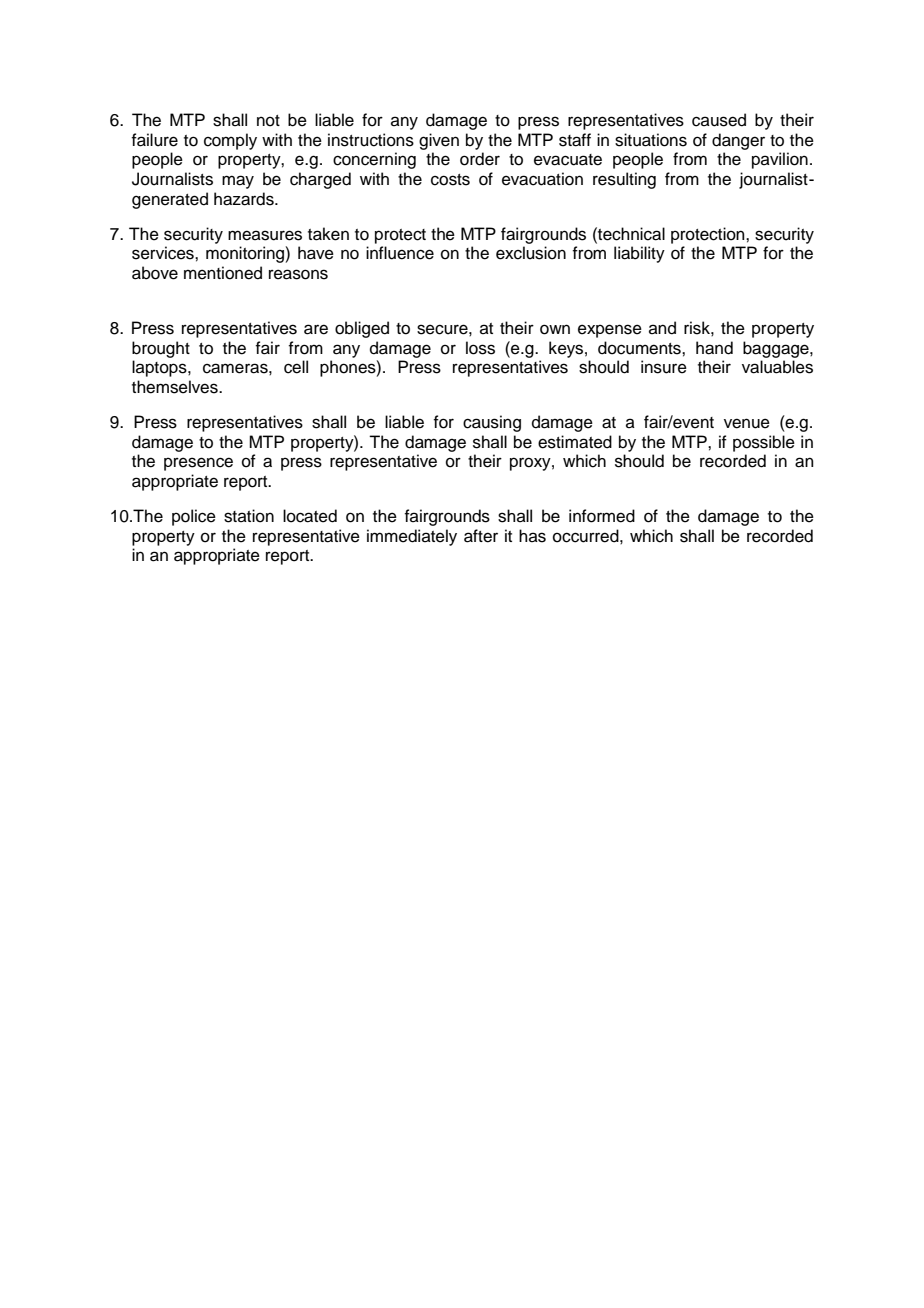 This page has height=1308, width=924. Describe the element at coordinates (481, 536) in the page. I see `after` at that location.
